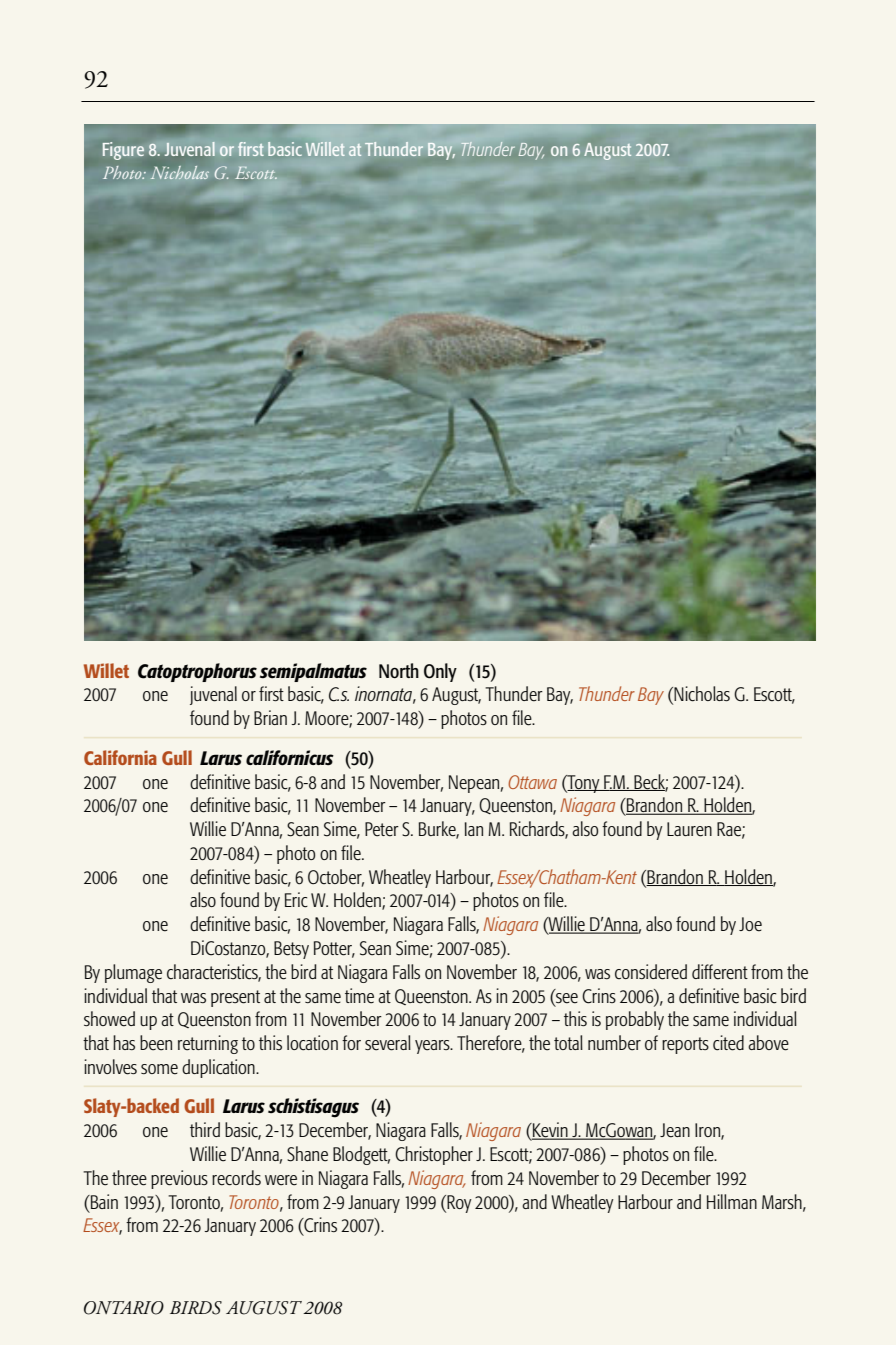  What do you see at coordinates (124, 1308) in the document?
I see `ONTARIO` at bounding box center [124, 1308].
